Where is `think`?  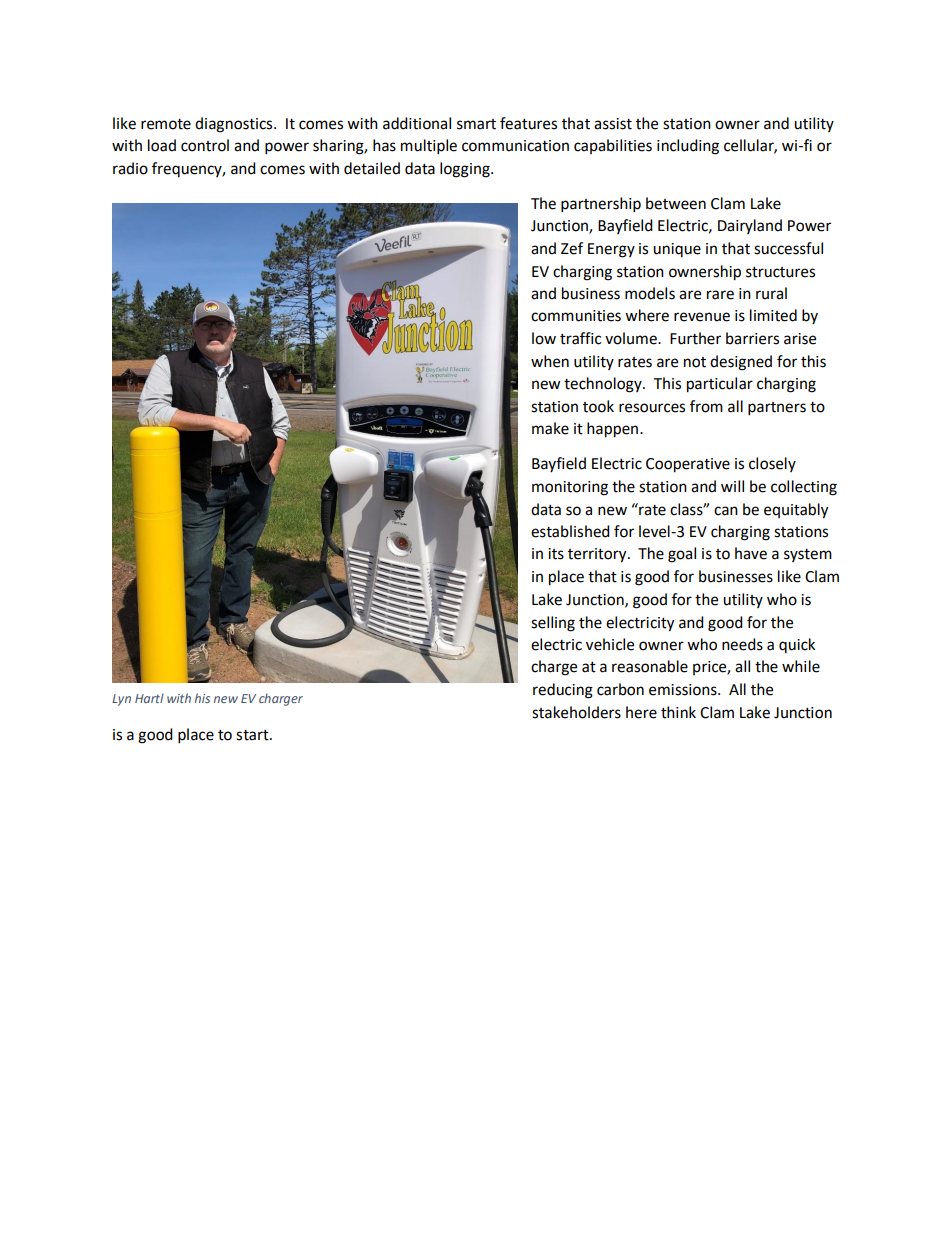 think is located at coordinates (678, 712).
